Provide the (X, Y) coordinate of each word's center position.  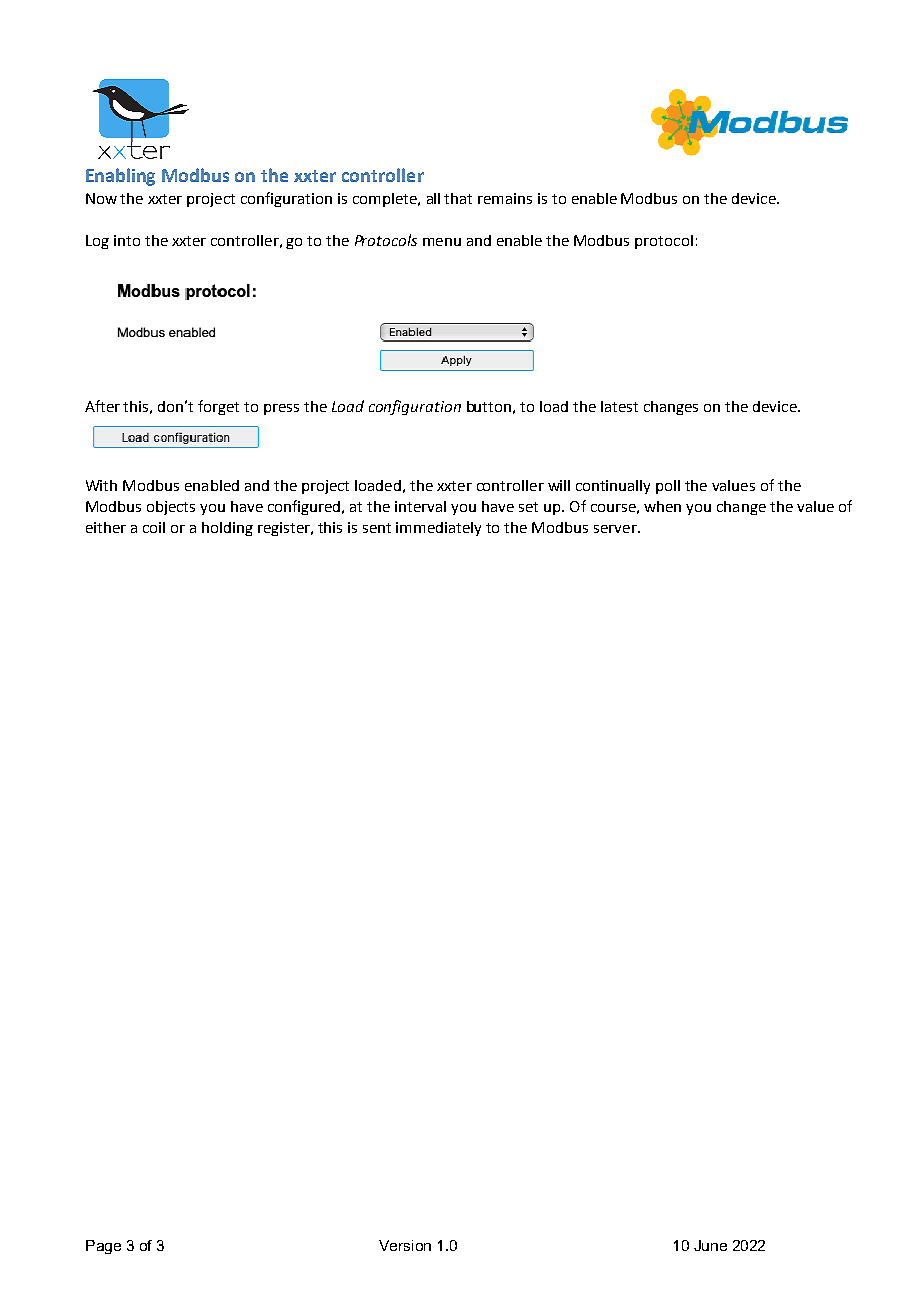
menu (442, 242)
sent (377, 528)
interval (420, 506)
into (127, 240)
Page (103, 1247)
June (710, 1245)
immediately (438, 529)
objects (171, 508)
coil (154, 527)
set (528, 507)
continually (613, 487)
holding (227, 529)
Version (405, 1245)
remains (505, 198)
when (662, 506)
